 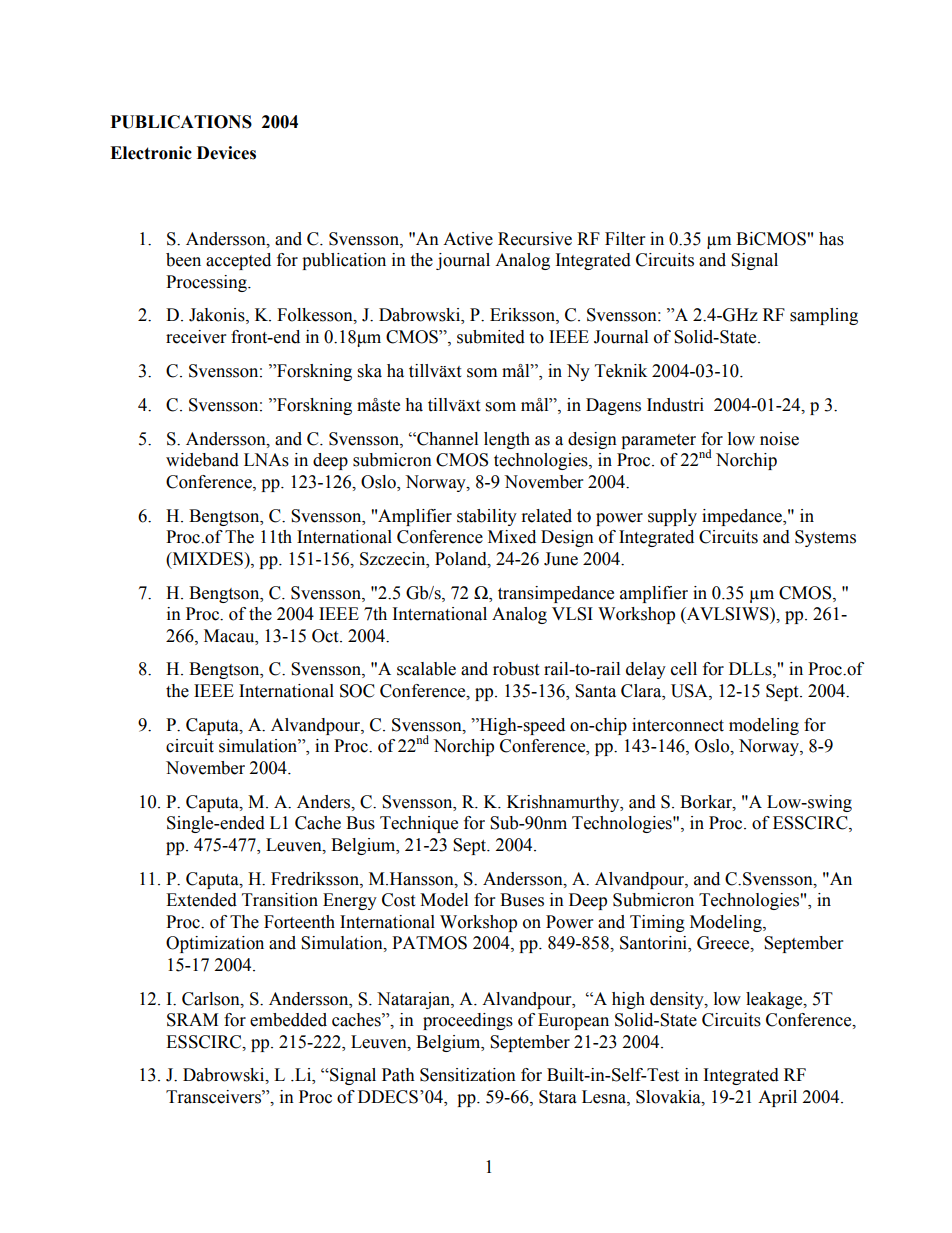 I want to click on robust, so click(x=516, y=669).
